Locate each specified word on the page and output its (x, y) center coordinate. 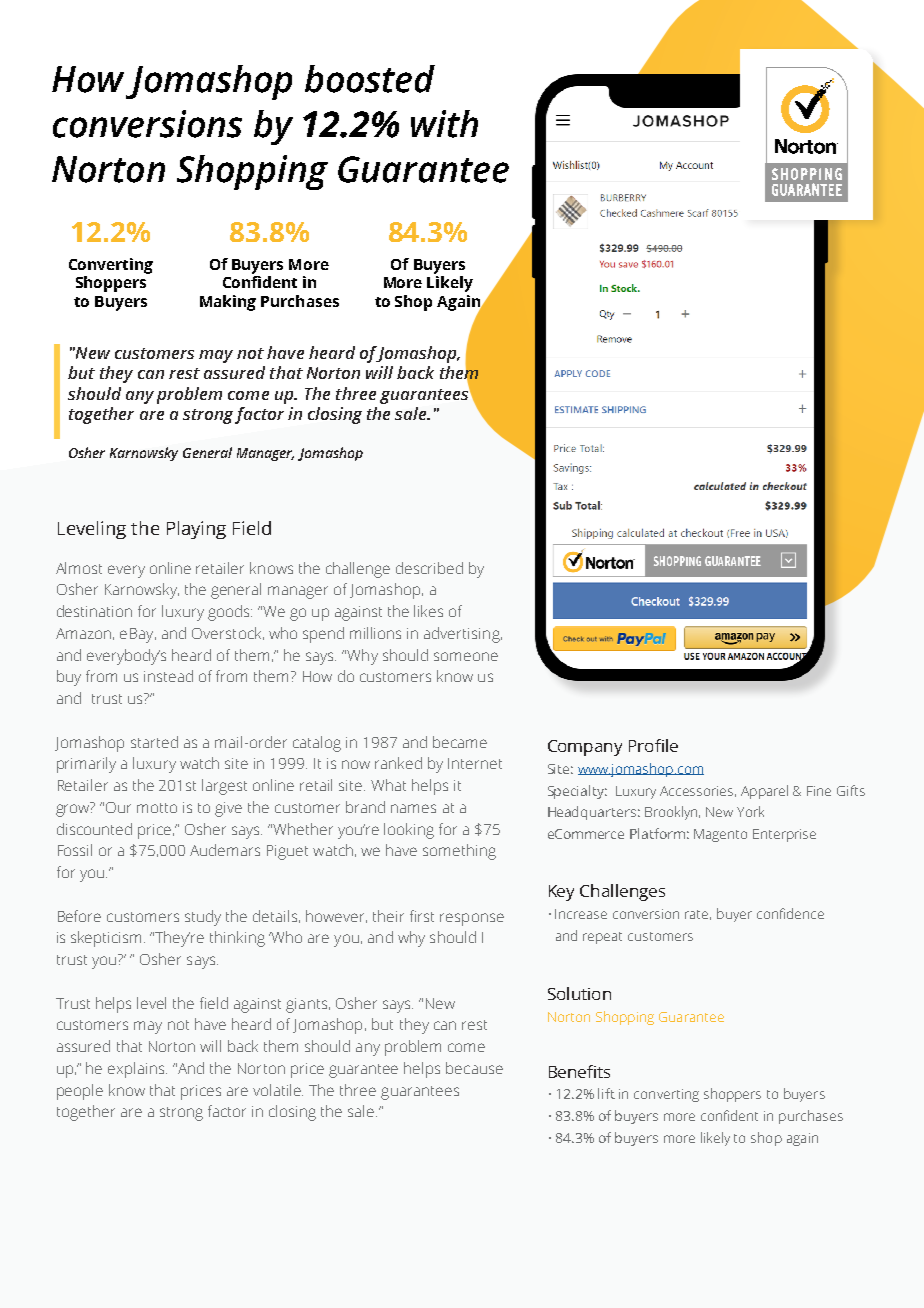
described (429, 568)
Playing (196, 530)
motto (157, 808)
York (750, 811)
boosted (370, 79)
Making (228, 303)
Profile (653, 745)
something (459, 852)
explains (137, 1070)
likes (428, 611)
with (444, 124)
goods (230, 613)
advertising (463, 635)
